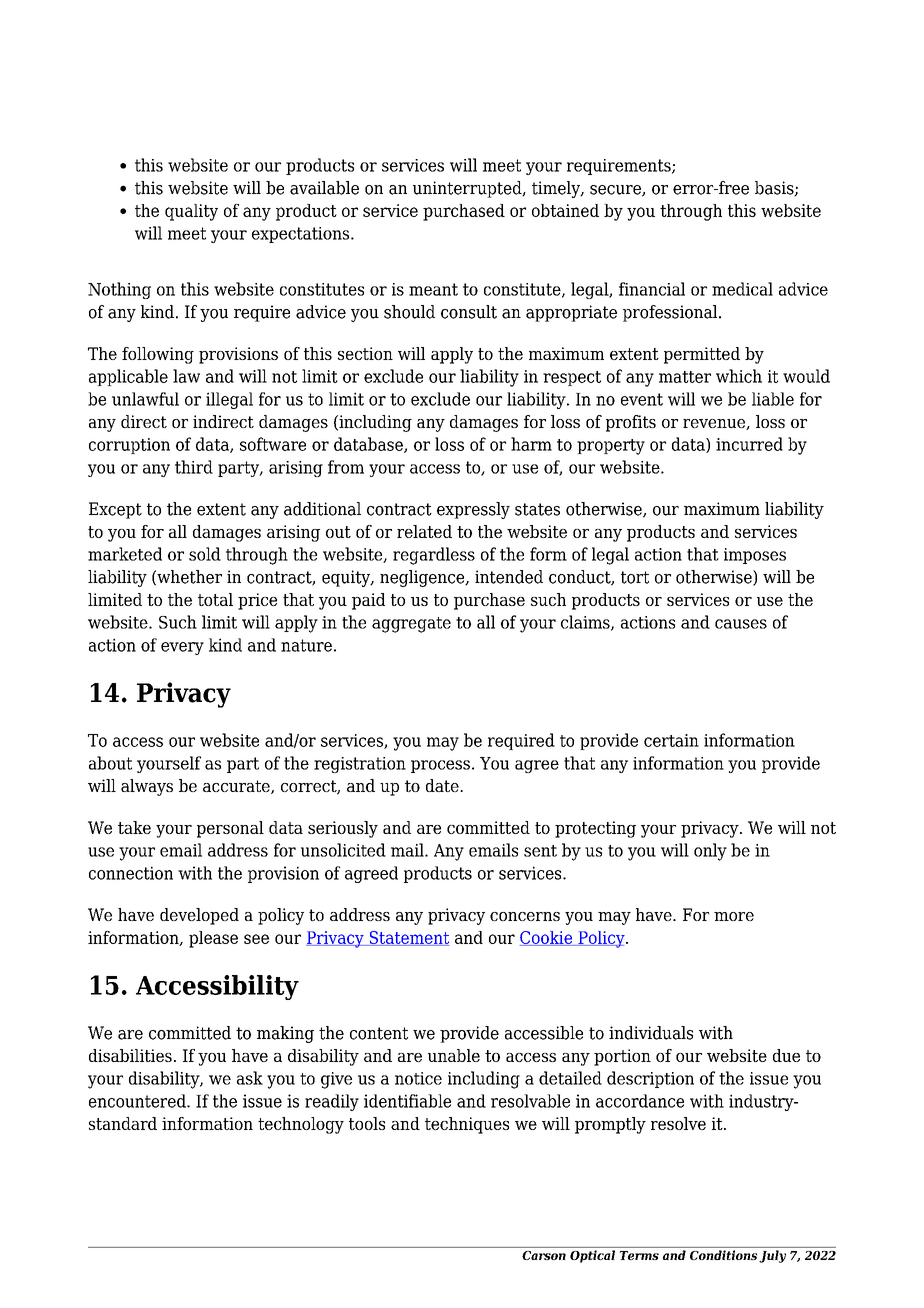 The height and width of the screenshot is (1308, 924). What do you see at coordinates (544, 1255) in the screenshot?
I see `Carson` at bounding box center [544, 1255].
